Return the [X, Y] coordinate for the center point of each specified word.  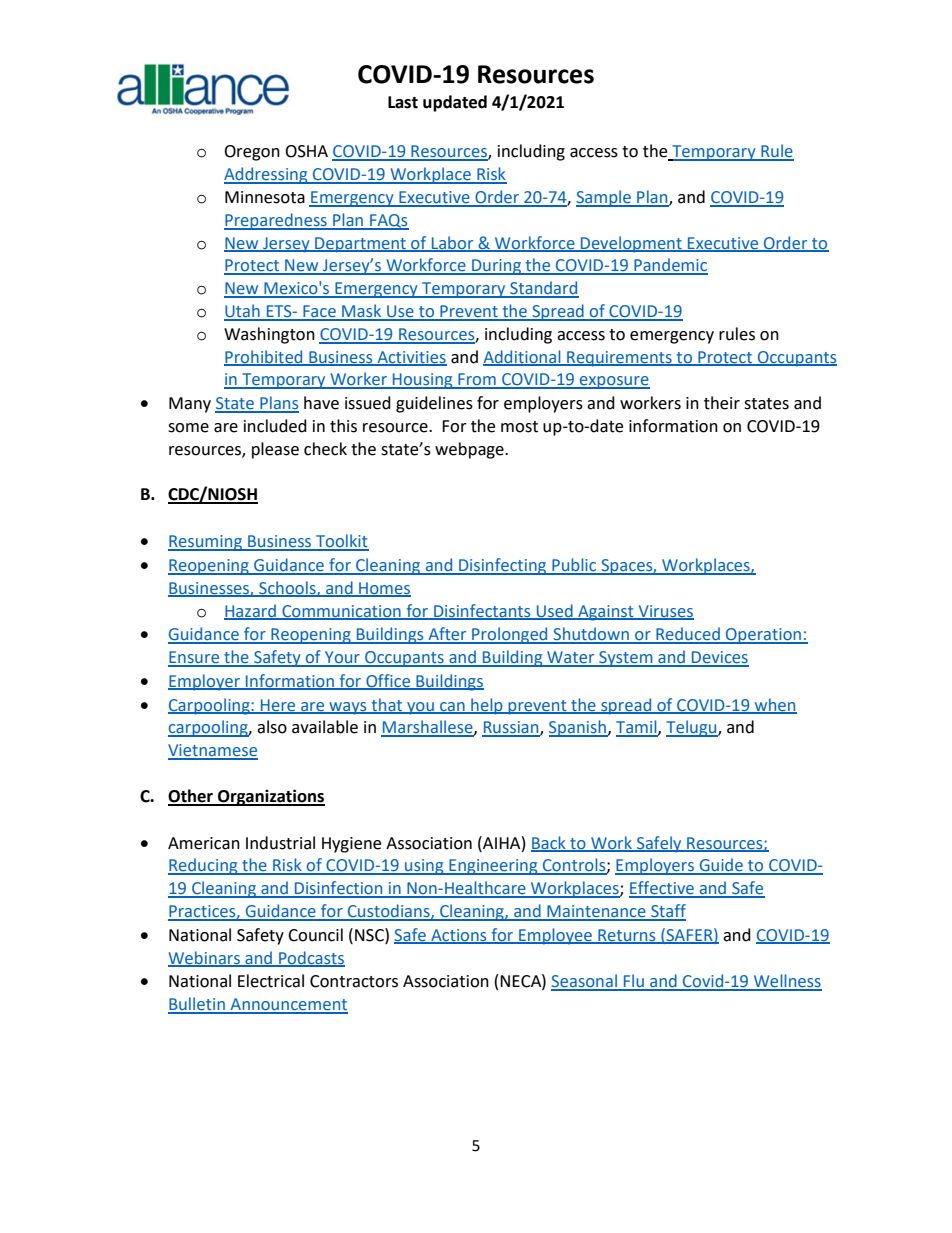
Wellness [786, 982]
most [519, 427]
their [722, 403]
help [487, 706]
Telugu [692, 728]
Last [403, 102]
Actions [459, 936]
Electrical [271, 981]
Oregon [252, 153]
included [275, 426]
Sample [604, 198]
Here [278, 706]
